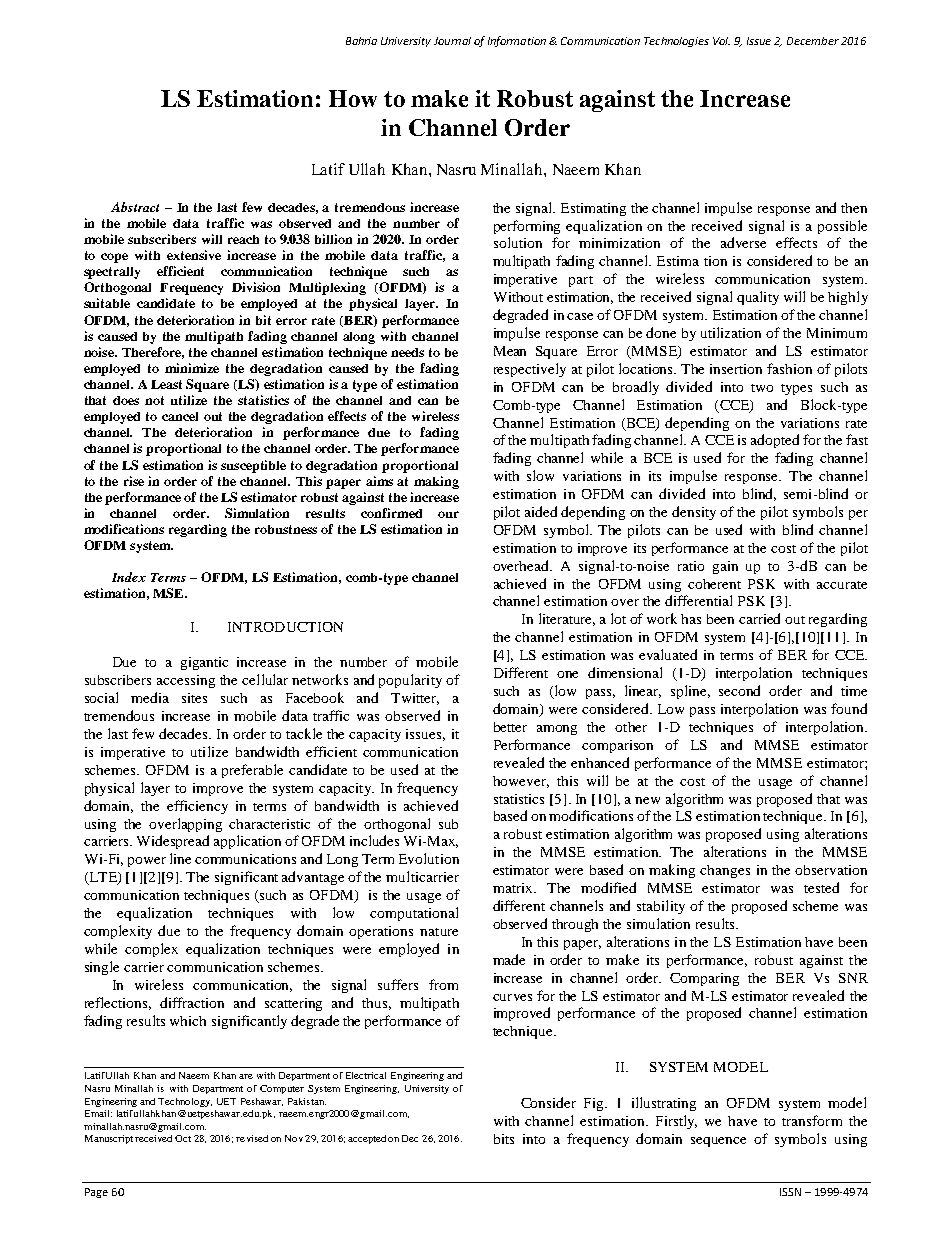 This page has width=952, height=1233. I want to click on gigantic, so click(204, 663).
